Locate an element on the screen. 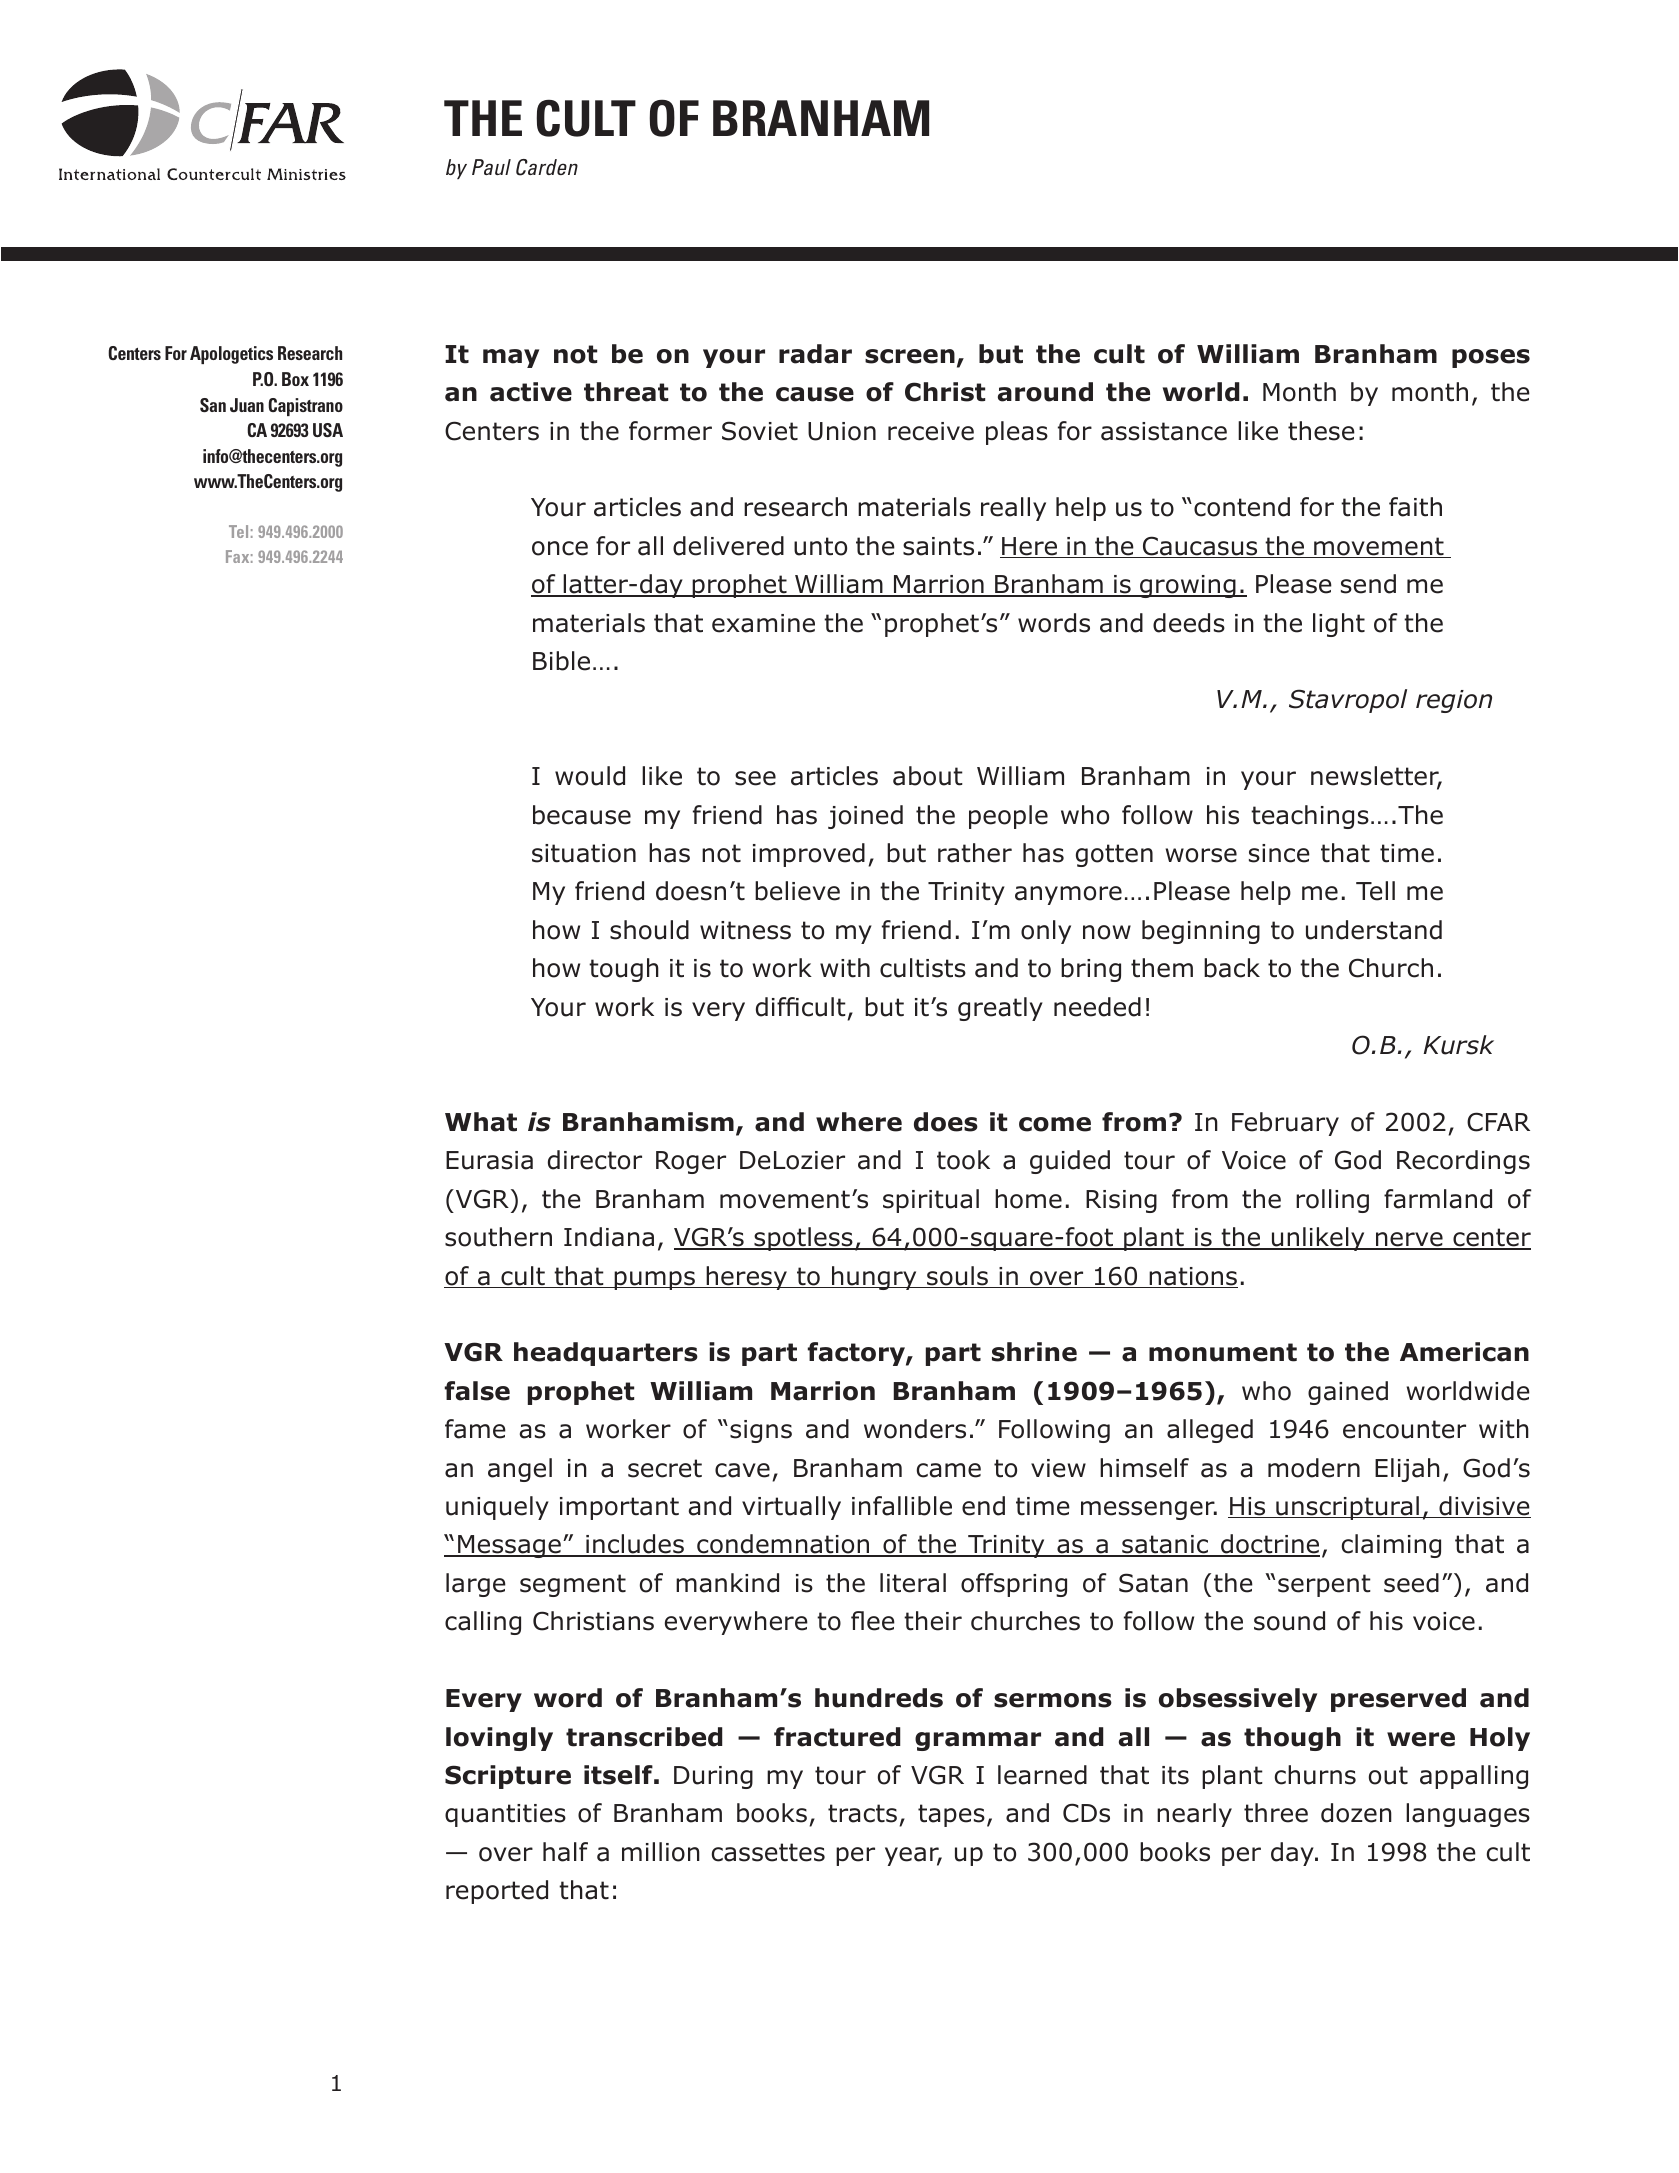 This screenshot has height=2173, width=1679. greatly is located at coordinates (1000, 1009).
